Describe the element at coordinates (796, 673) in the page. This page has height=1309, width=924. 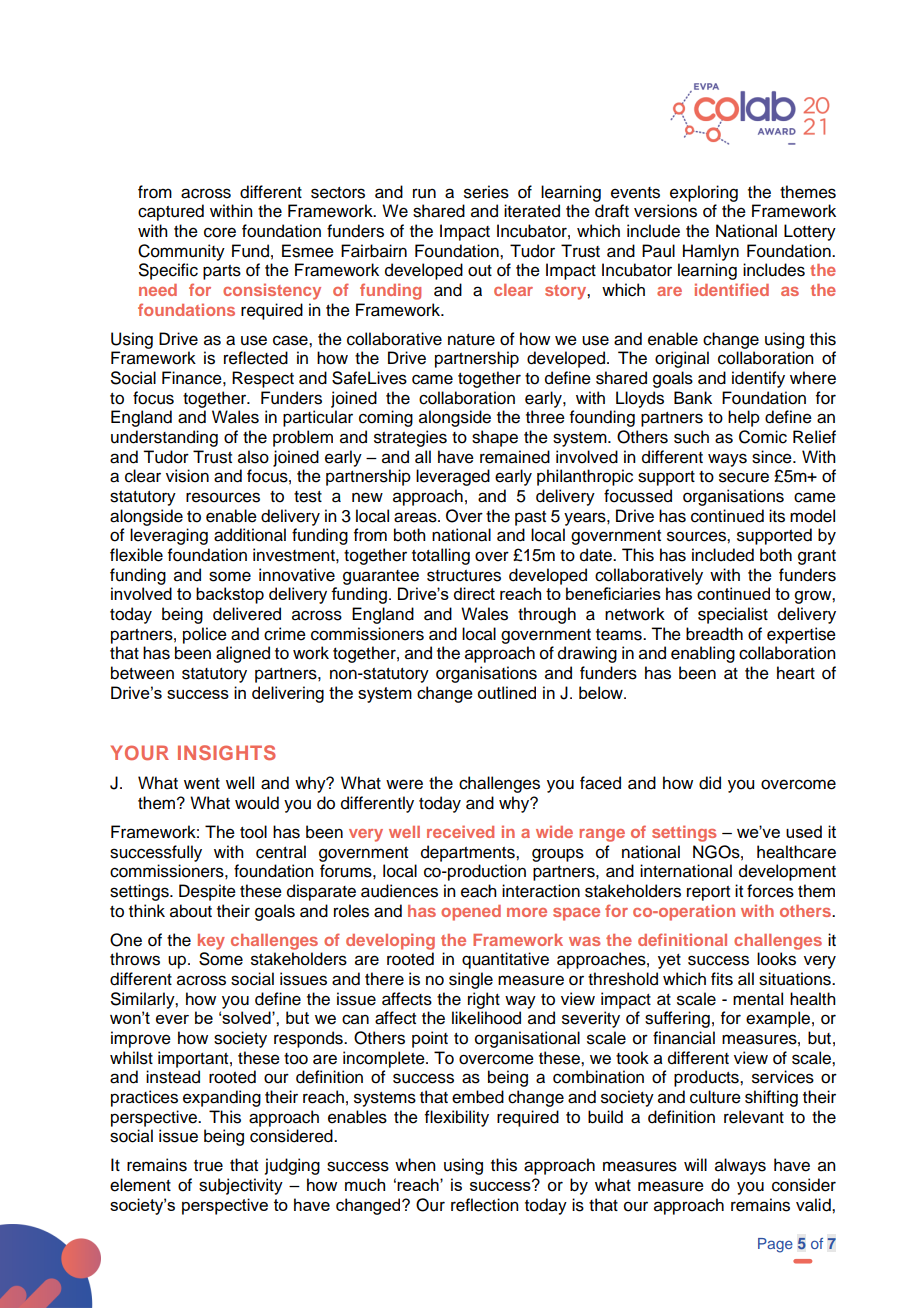
I see `heart` at that location.
